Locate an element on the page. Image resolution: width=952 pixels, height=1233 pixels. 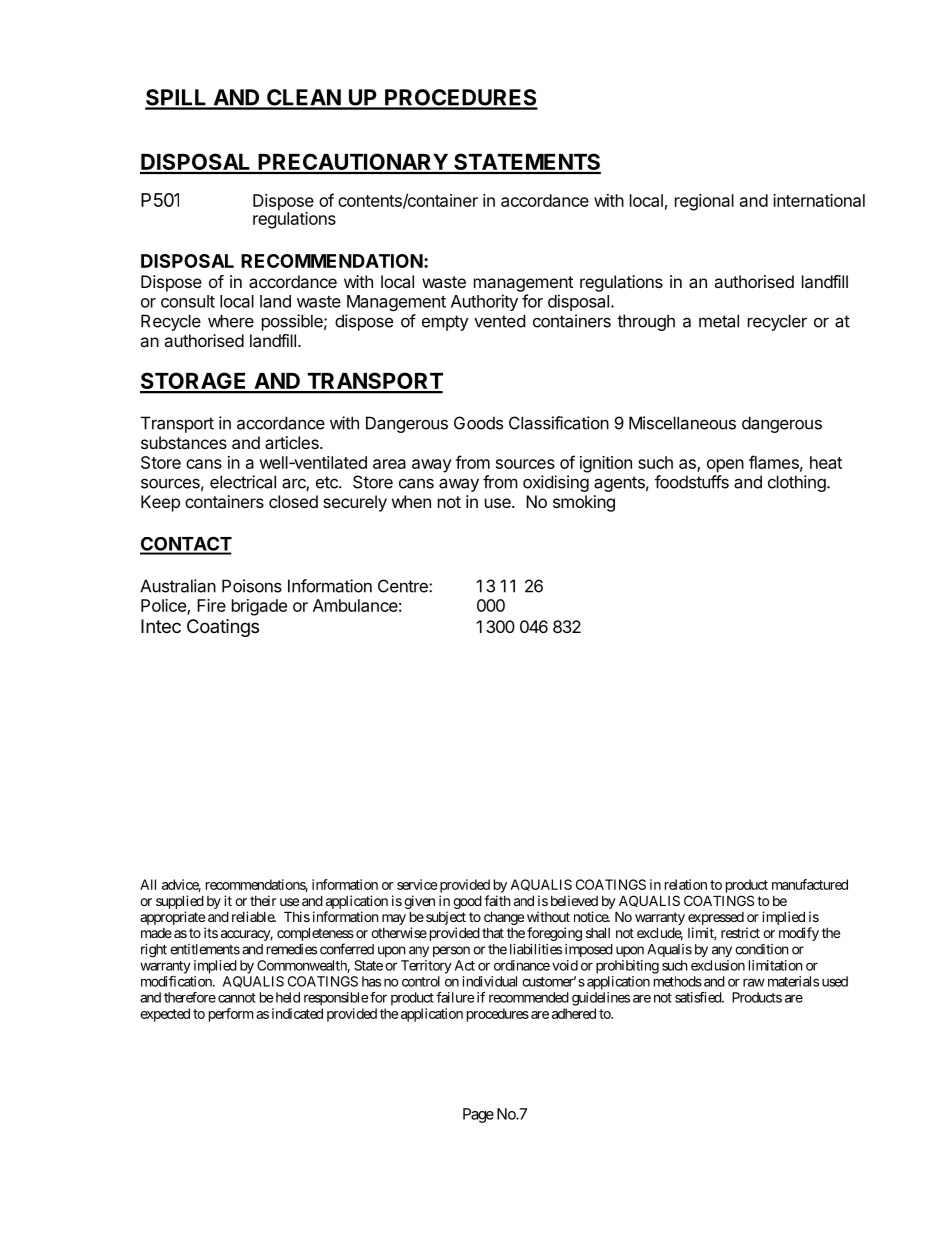
Miscellaneous is located at coordinates (682, 423).
